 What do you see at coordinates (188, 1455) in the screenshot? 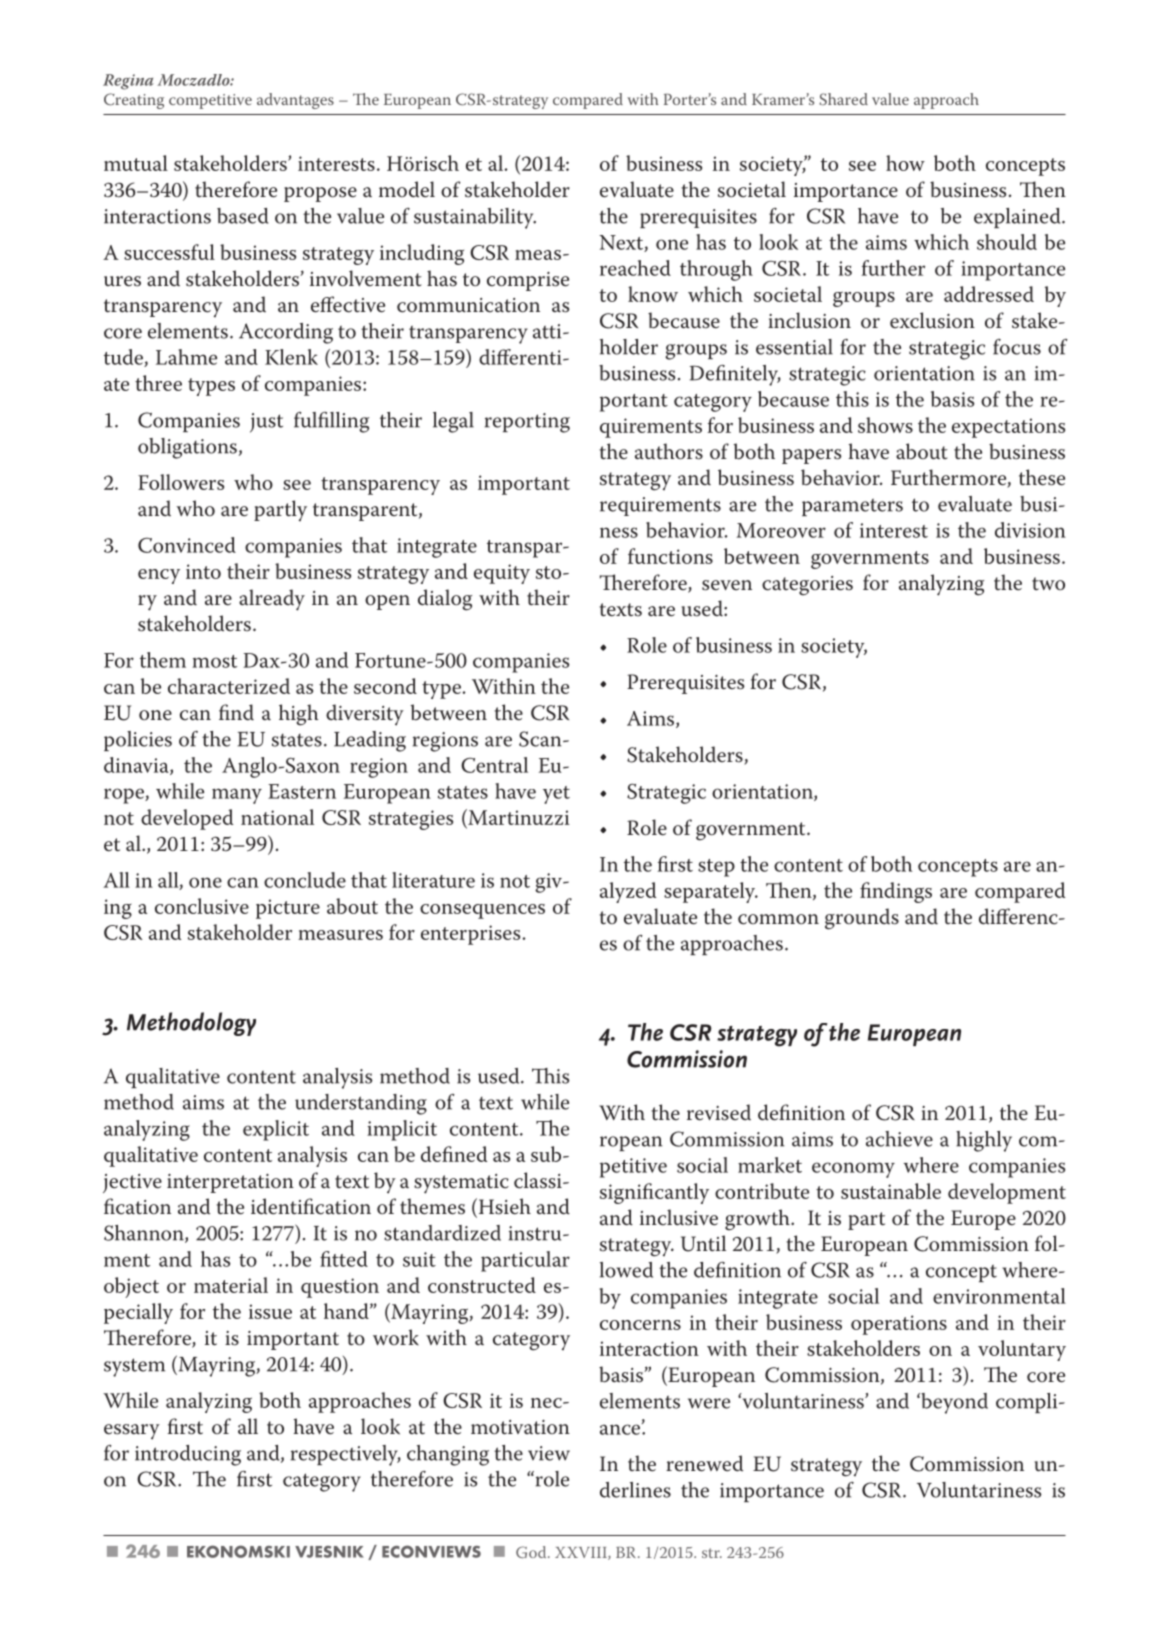
I see `introducing` at bounding box center [188, 1455].
